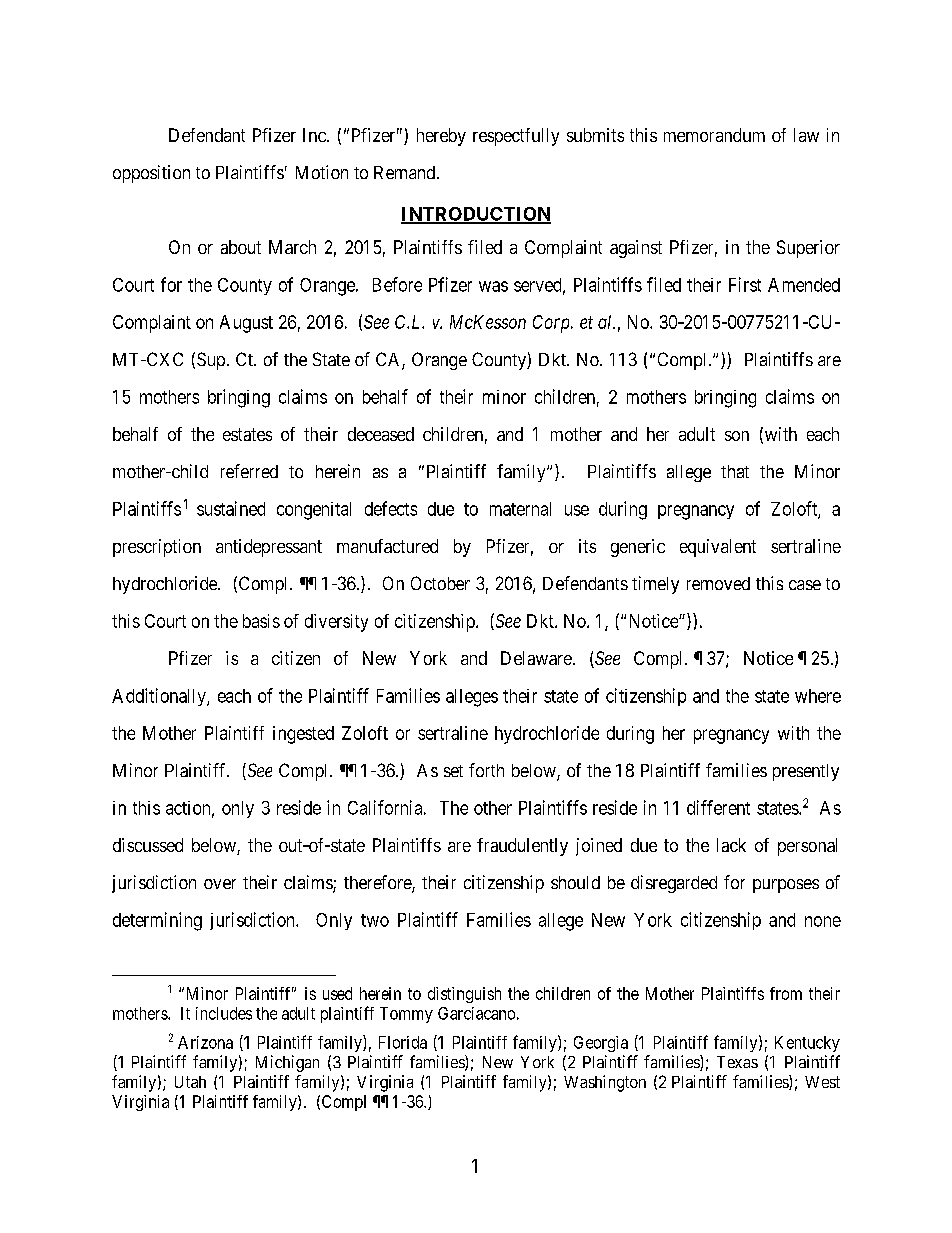  Describe the element at coordinates (718, 583) in the screenshot. I see `removed` at that location.
